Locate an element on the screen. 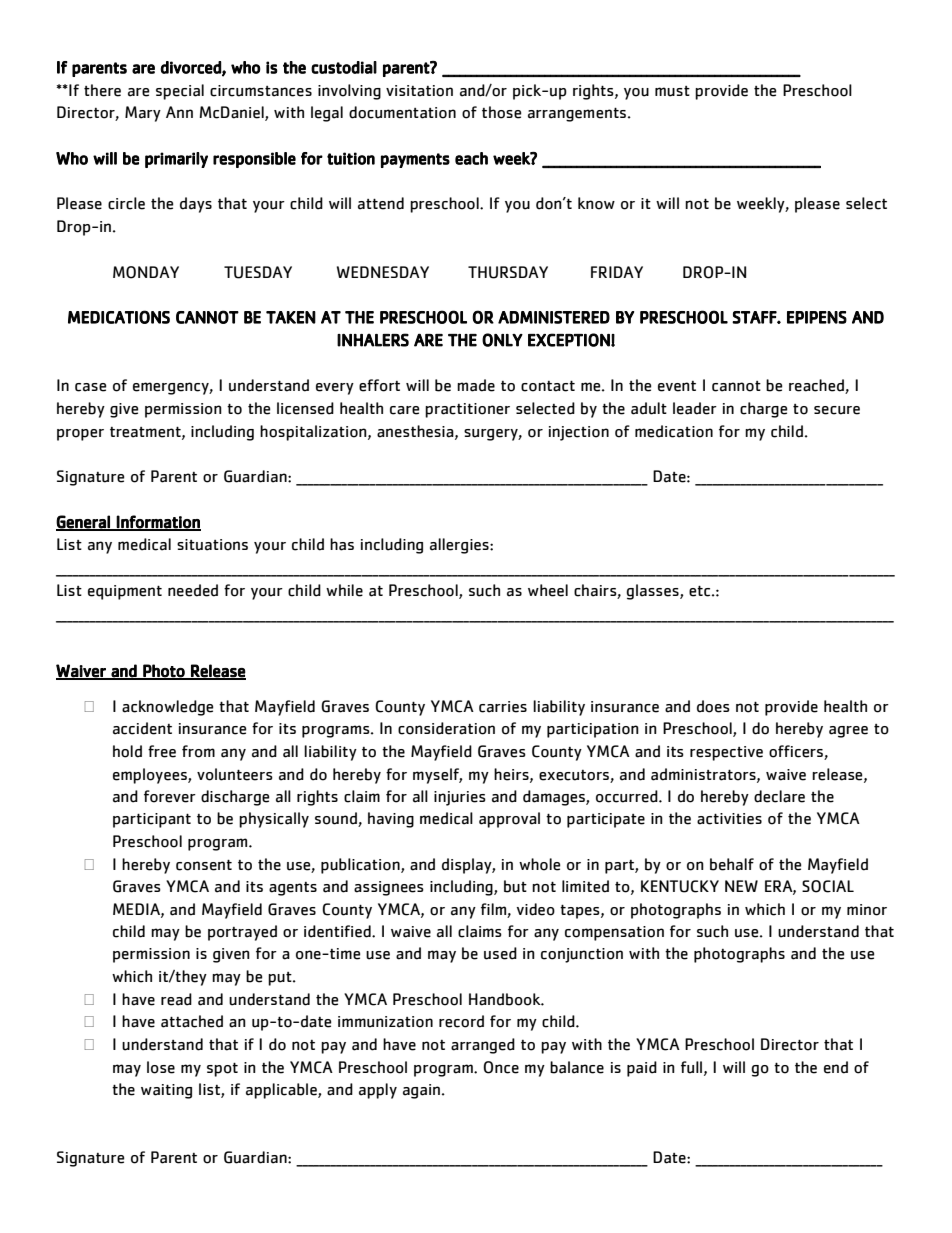  declare is located at coordinates (779, 796).
